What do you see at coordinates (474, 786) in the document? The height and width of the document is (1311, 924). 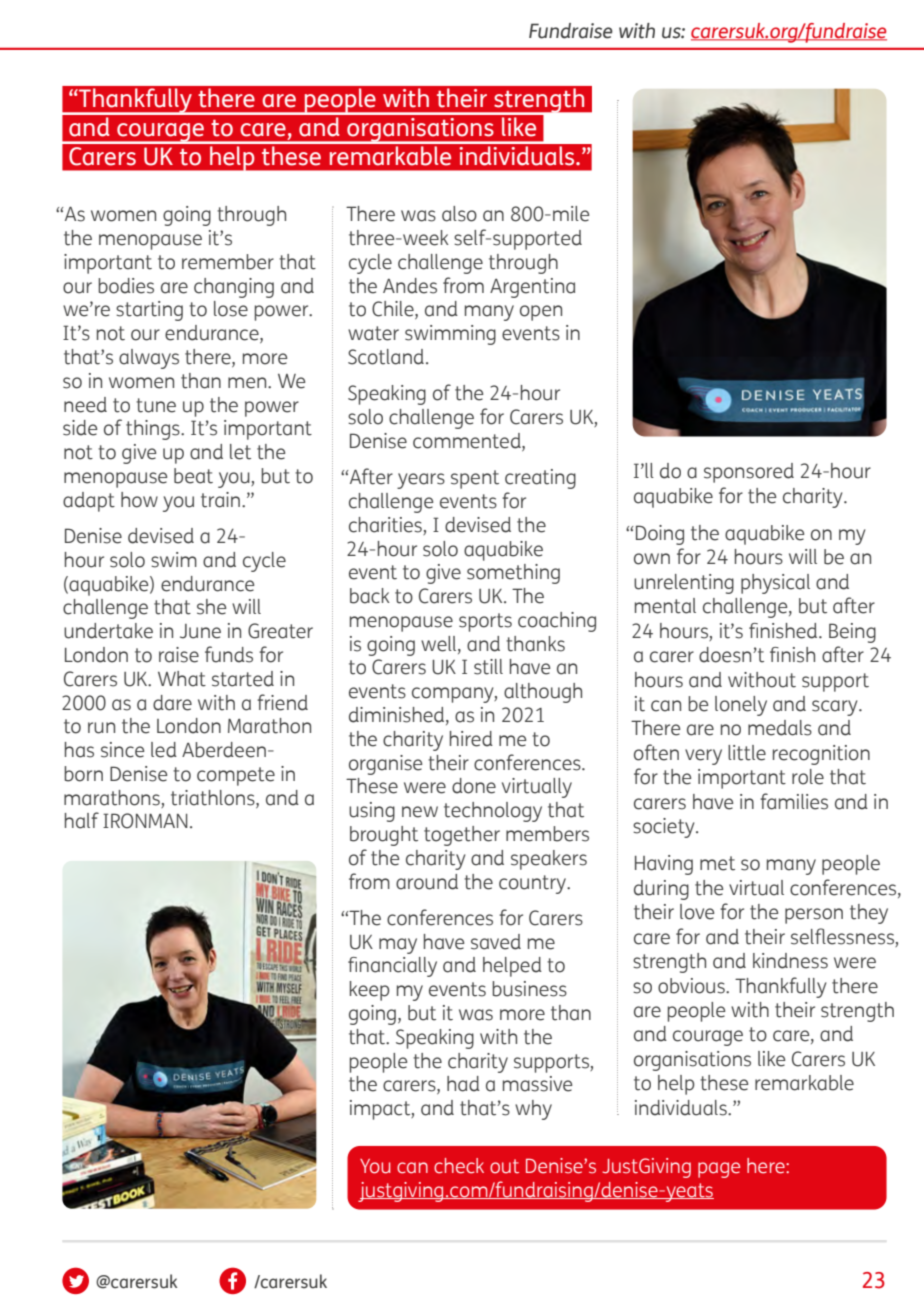 I see `done` at bounding box center [474, 786].
